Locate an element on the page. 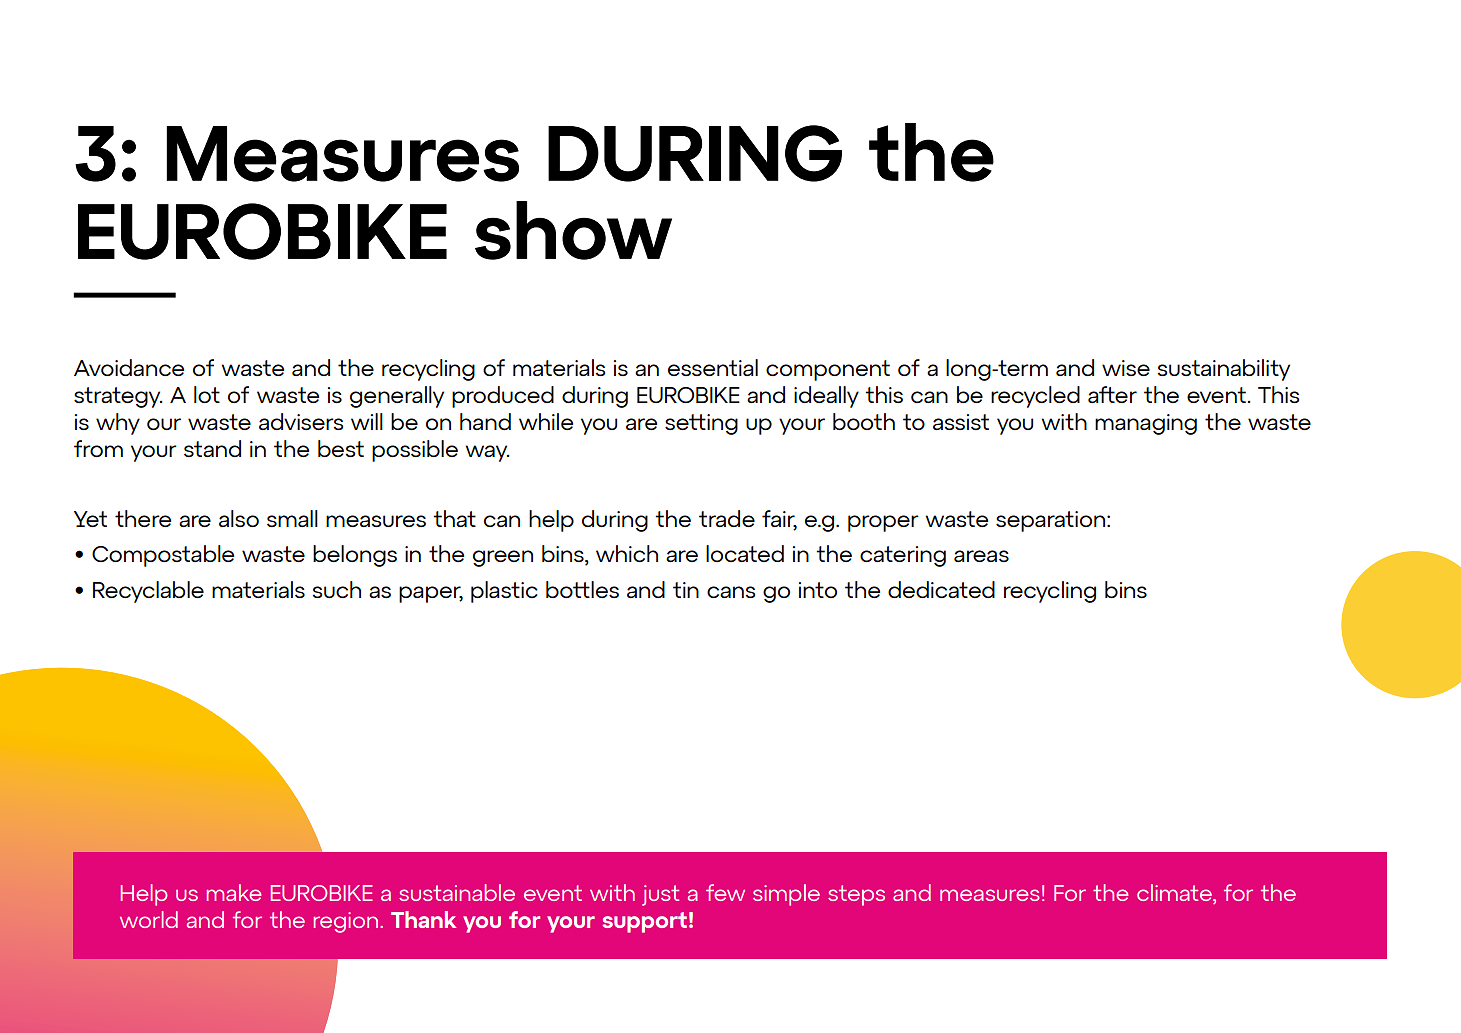  areas is located at coordinates (981, 556).
